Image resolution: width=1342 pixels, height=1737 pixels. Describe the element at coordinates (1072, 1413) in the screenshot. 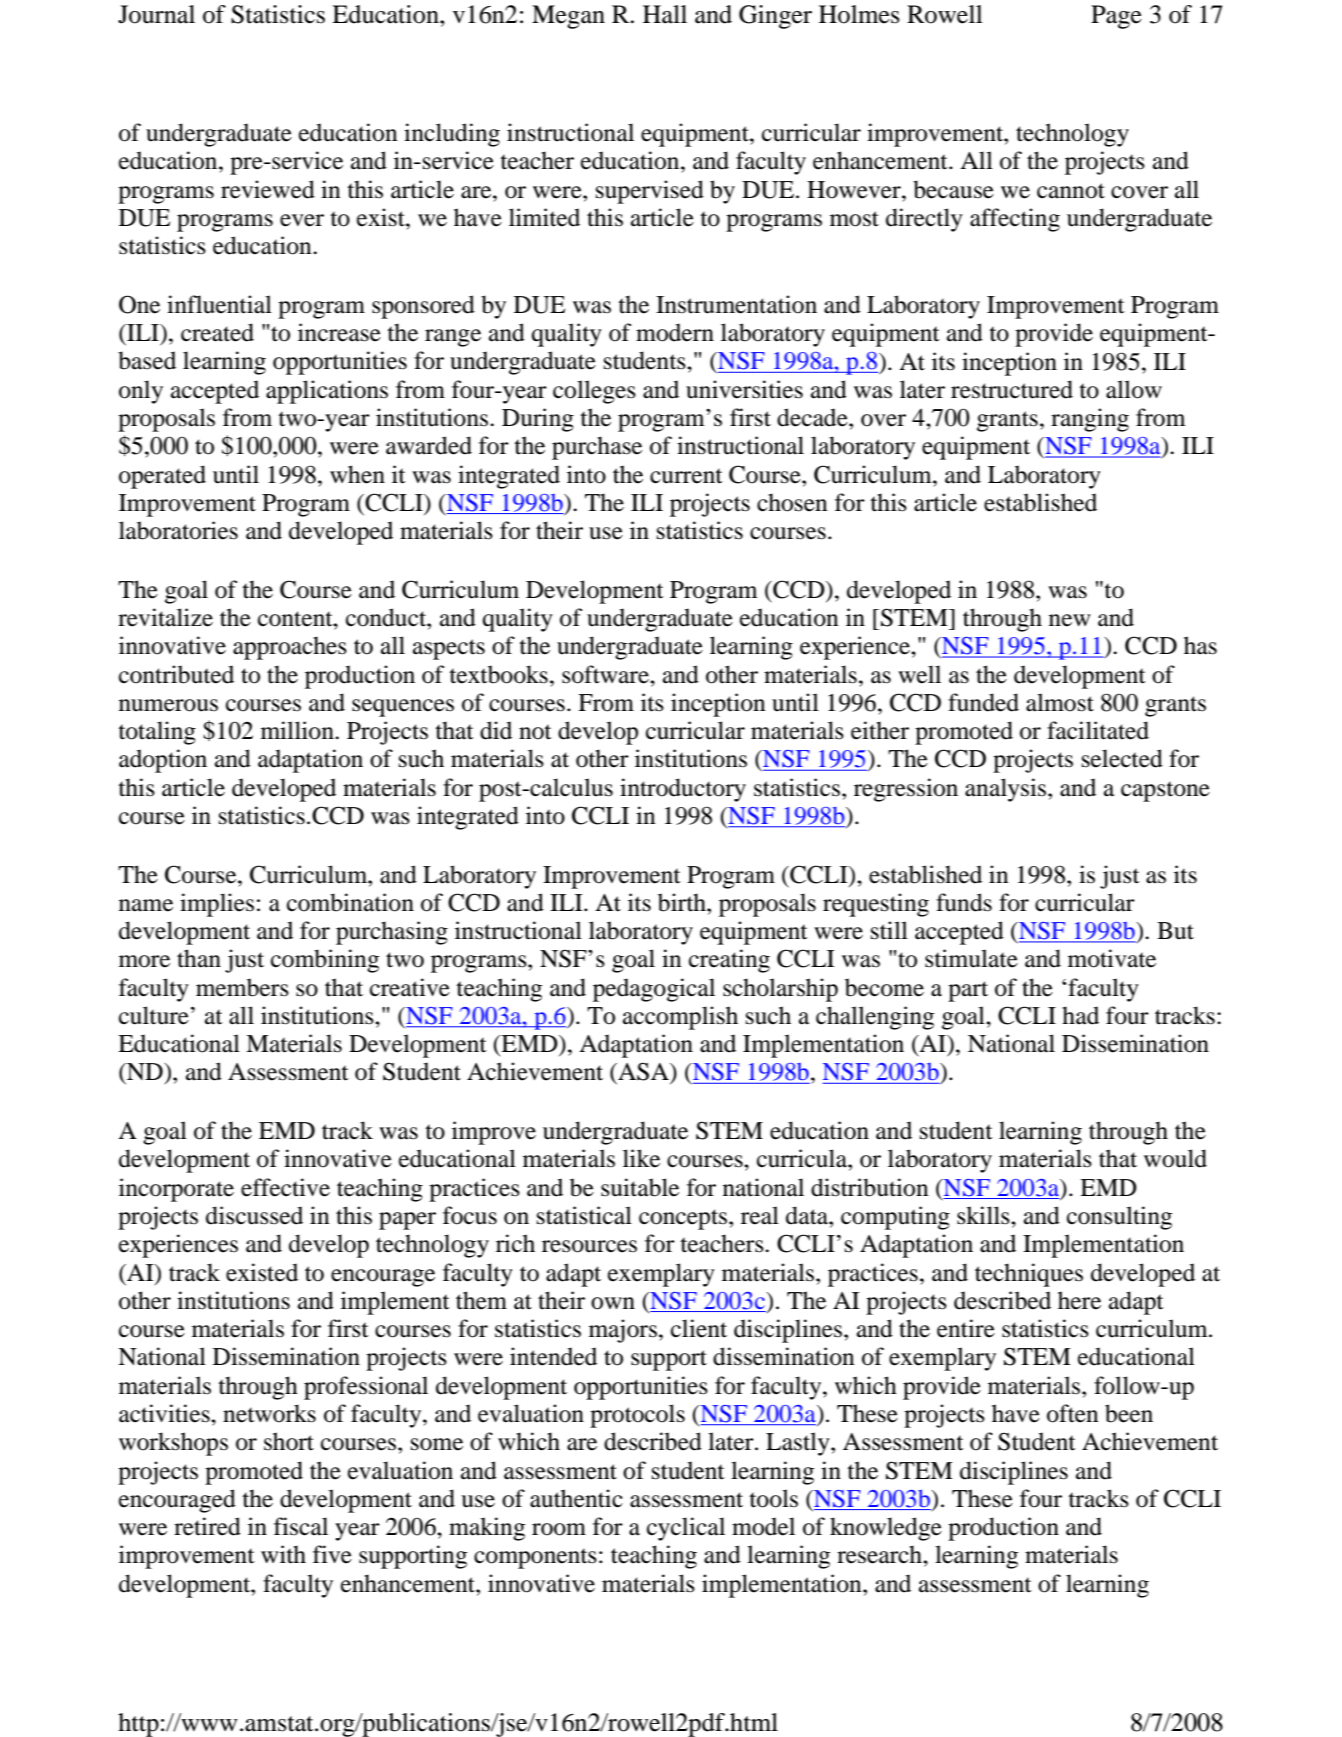

I see `often` at that location.
